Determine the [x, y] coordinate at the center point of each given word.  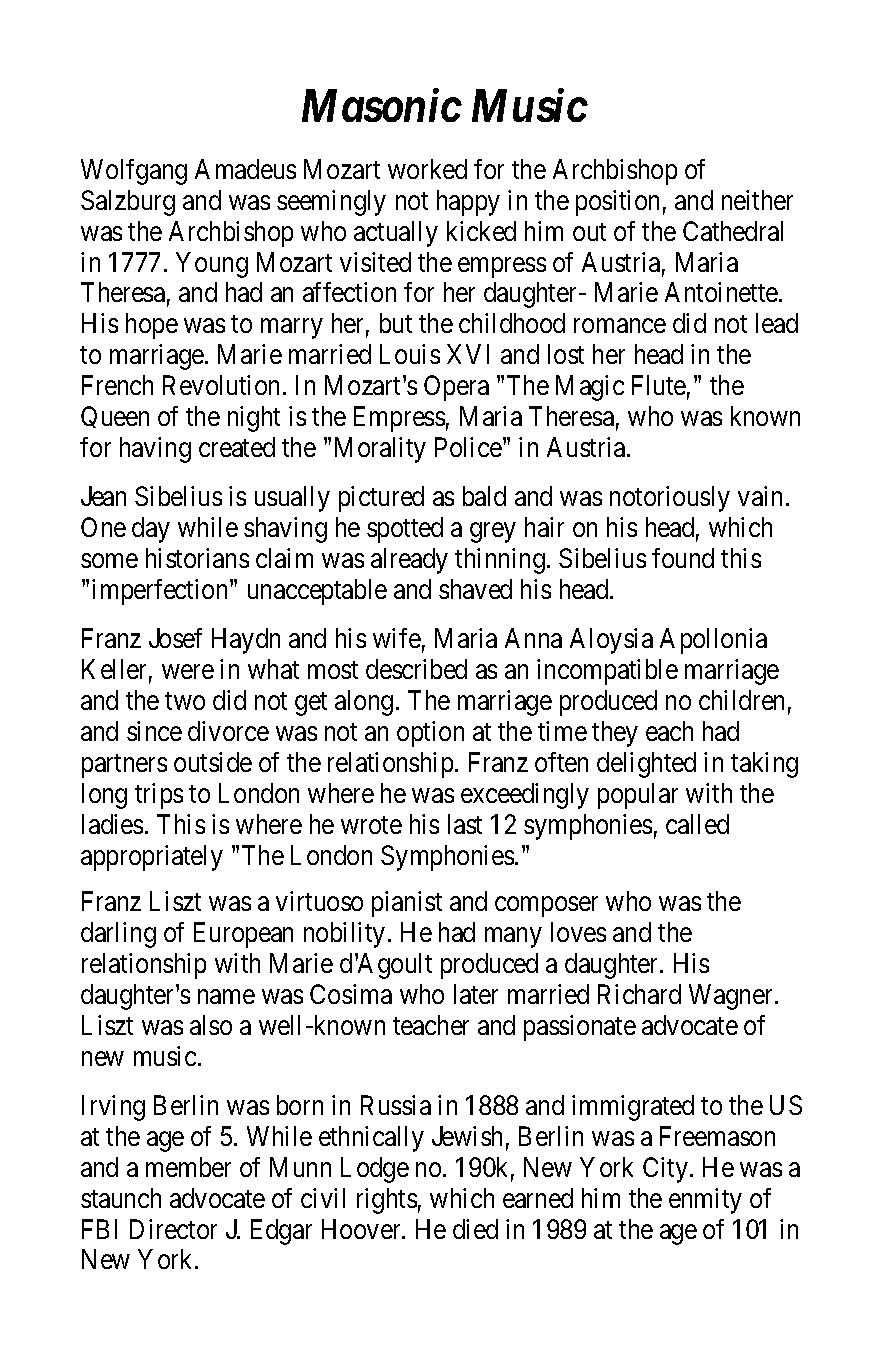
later [476, 994]
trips [159, 796]
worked [427, 169]
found [683, 558]
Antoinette [721, 292]
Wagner [732, 997]
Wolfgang [134, 172]
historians [197, 558]
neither [757, 200]
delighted [646, 765]
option [430, 734]
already [409, 561]
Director [173, 1229]
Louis [410, 354]
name [226, 997]
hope [152, 326]
